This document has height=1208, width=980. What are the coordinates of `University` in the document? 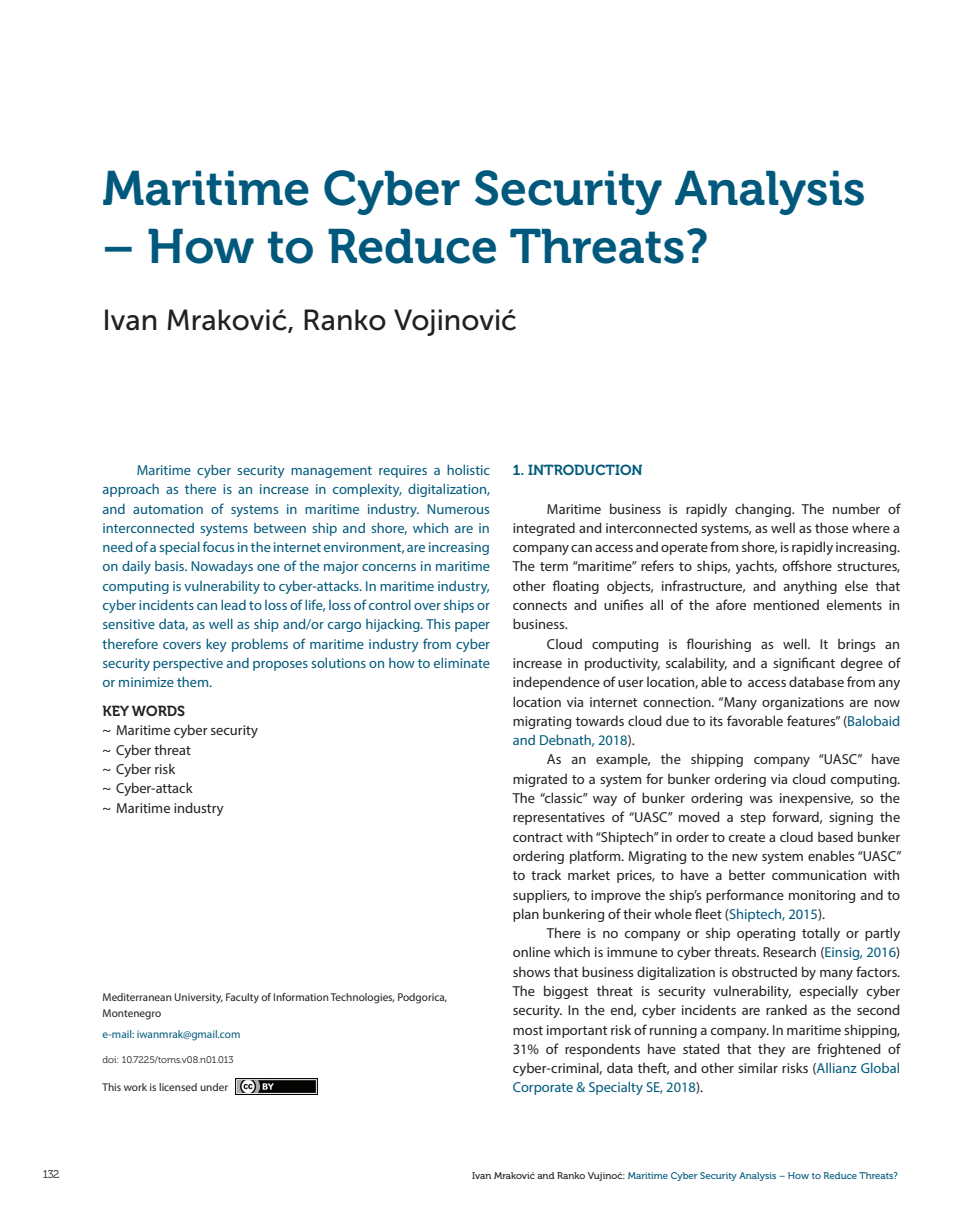 It's located at (198, 998).
